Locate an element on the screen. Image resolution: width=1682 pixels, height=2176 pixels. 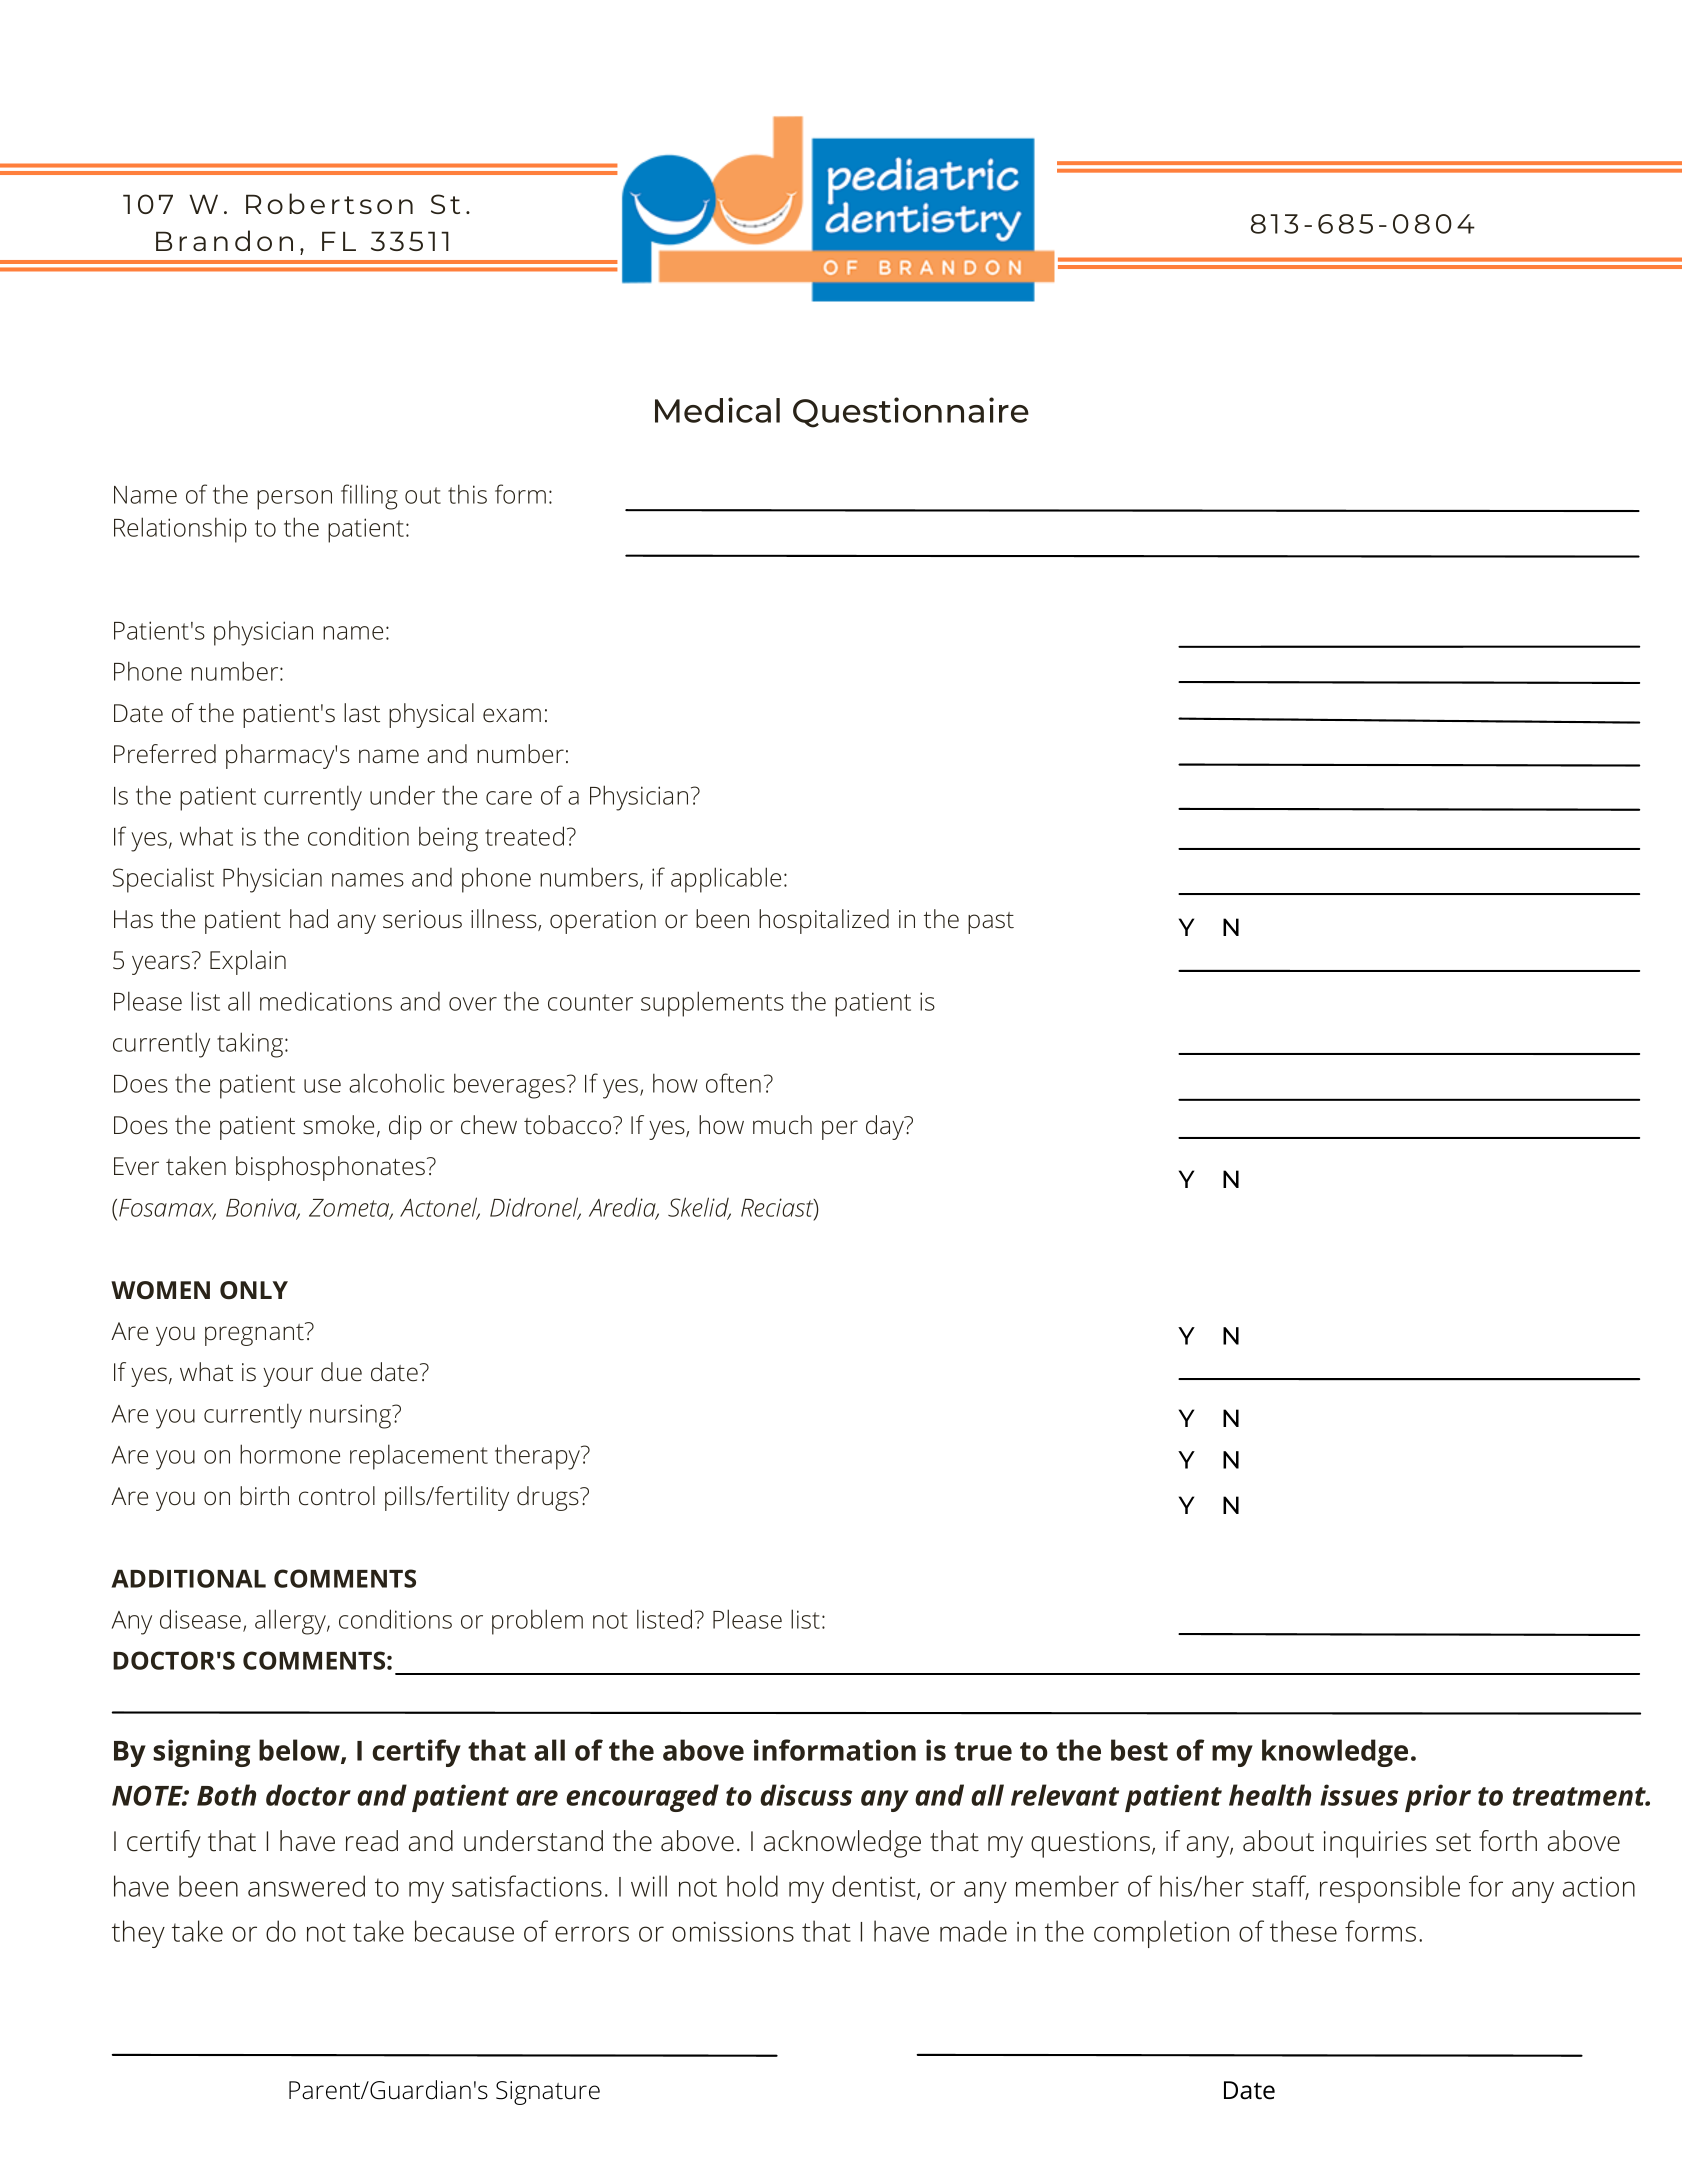
hormone is located at coordinates (290, 1454).
